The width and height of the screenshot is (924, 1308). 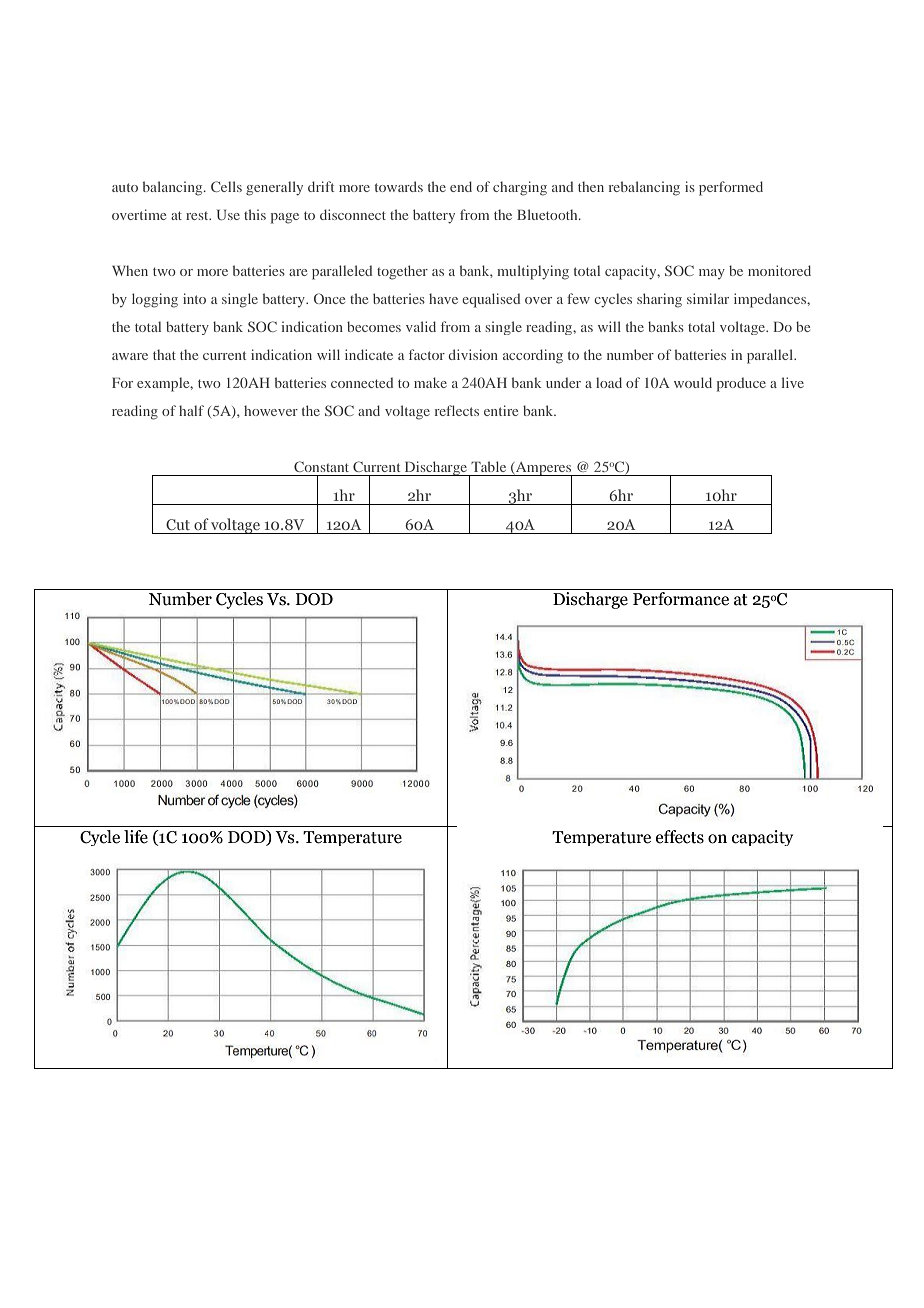 What do you see at coordinates (461, 186) in the screenshot?
I see `end` at bounding box center [461, 186].
